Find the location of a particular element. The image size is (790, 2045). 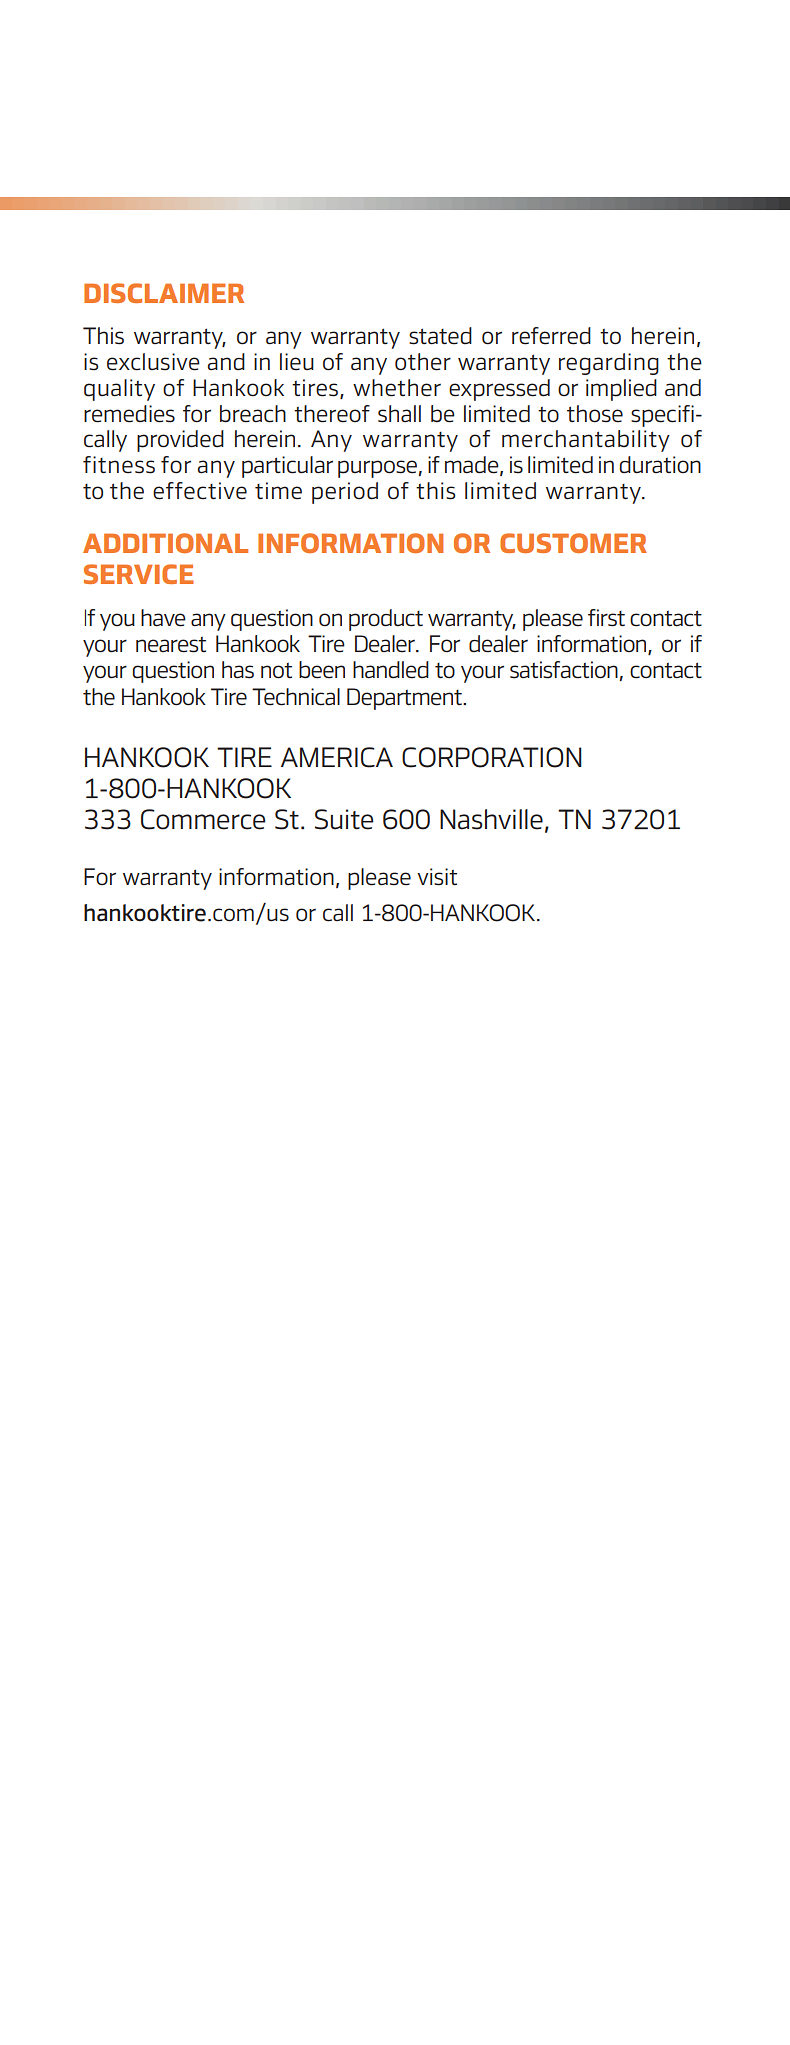

DISCLAIMER is located at coordinates (164, 293).
